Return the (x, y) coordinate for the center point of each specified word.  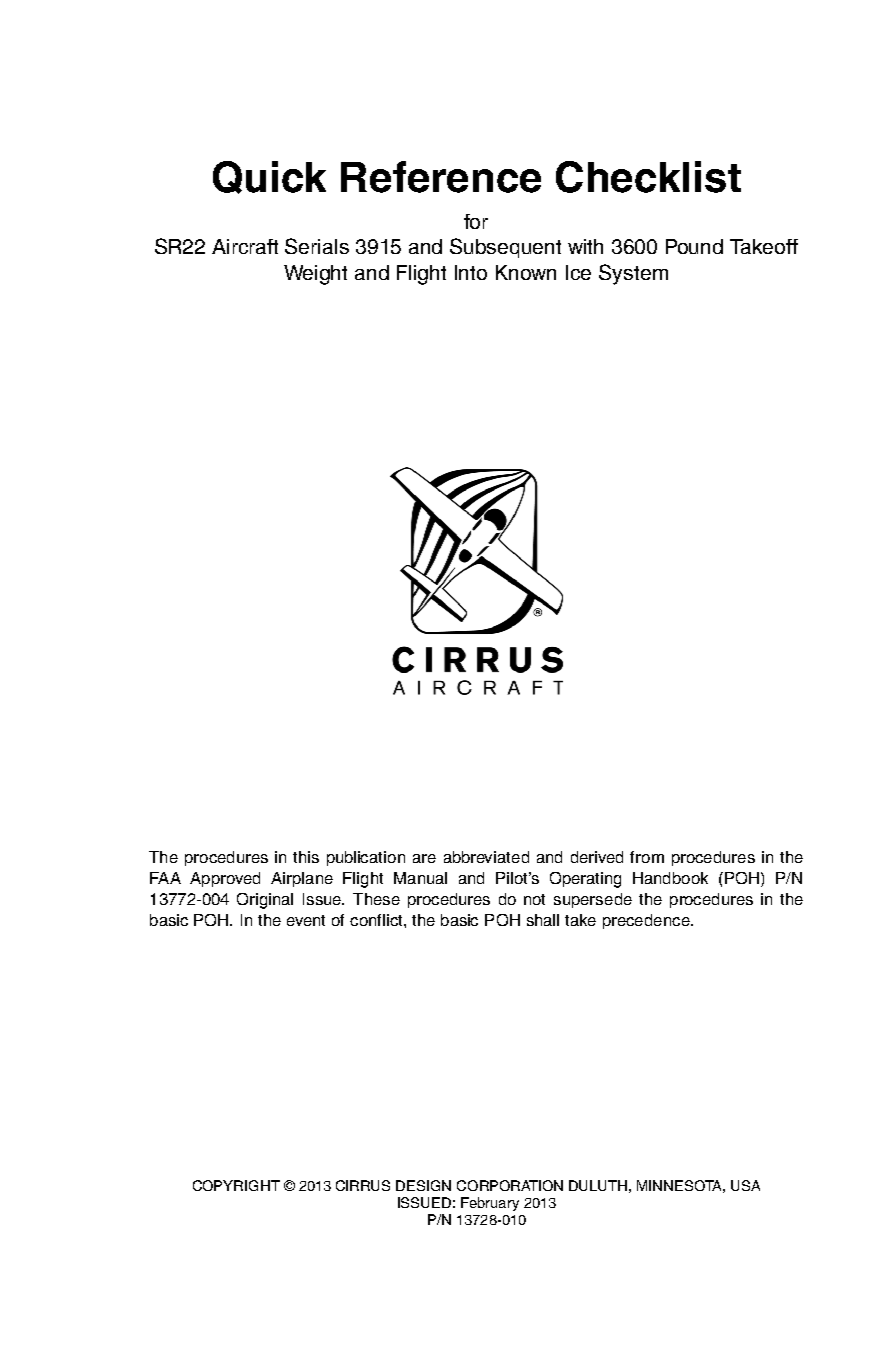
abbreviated (486, 857)
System (633, 274)
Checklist (648, 177)
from (647, 857)
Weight (315, 275)
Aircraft (245, 246)
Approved (225, 879)
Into (471, 272)
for (476, 221)
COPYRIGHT (236, 1185)
